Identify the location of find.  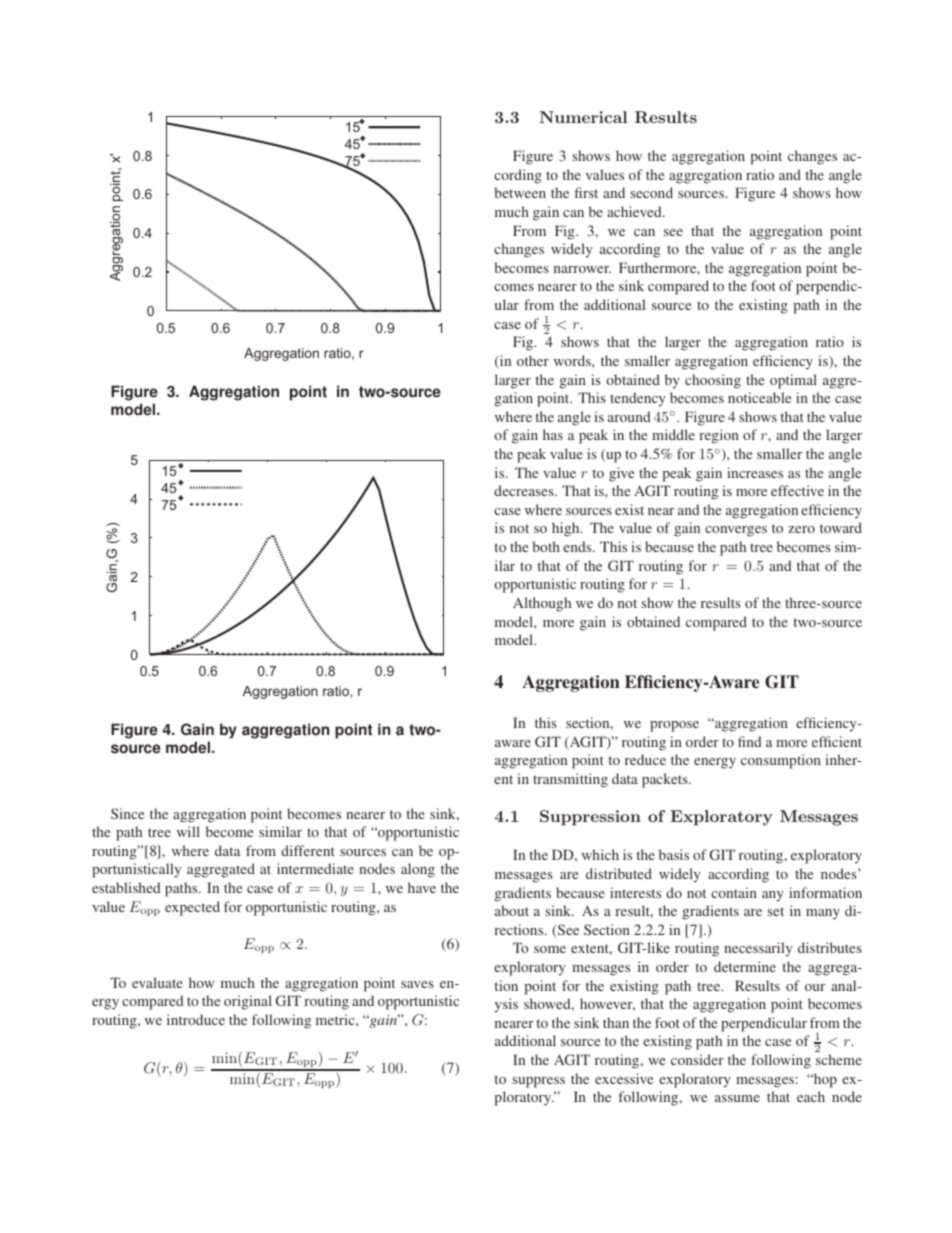
(749, 741).
